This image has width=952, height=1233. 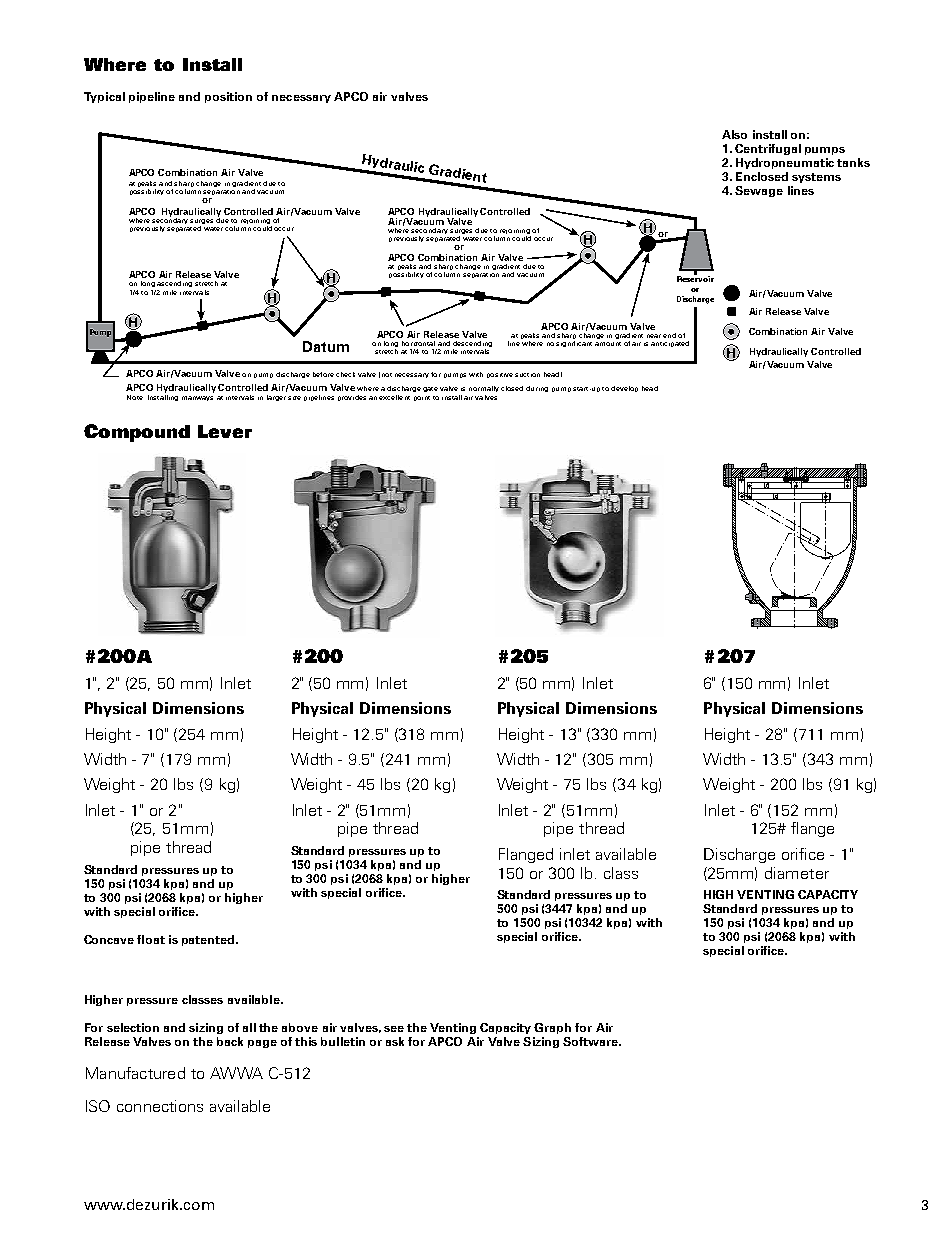 What do you see at coordinates (228, 97) in the image?
I see `position` at bounding box center [228, 97].
